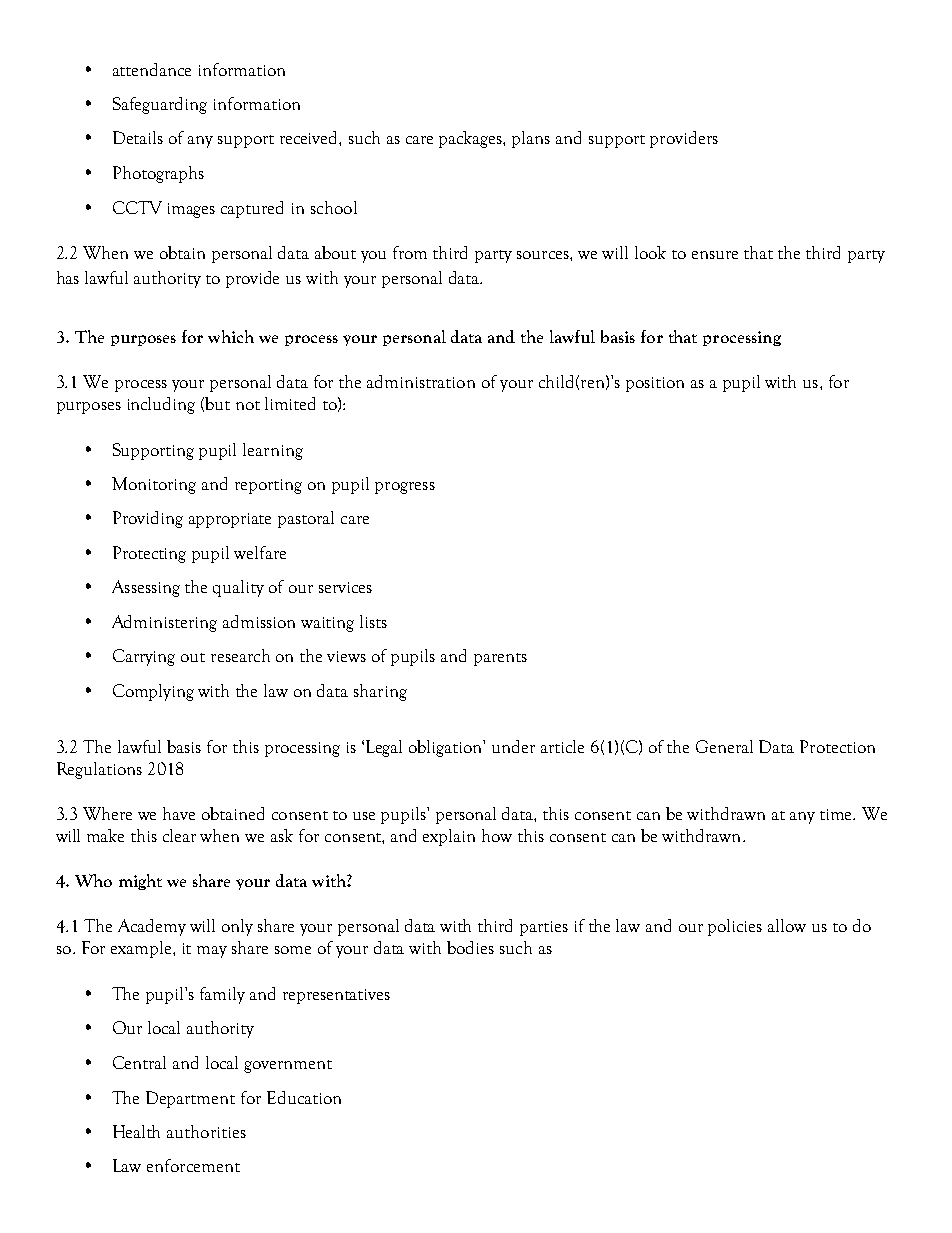 The image size is (952, 1233). I want to click on Administering, so click(164, 623).
